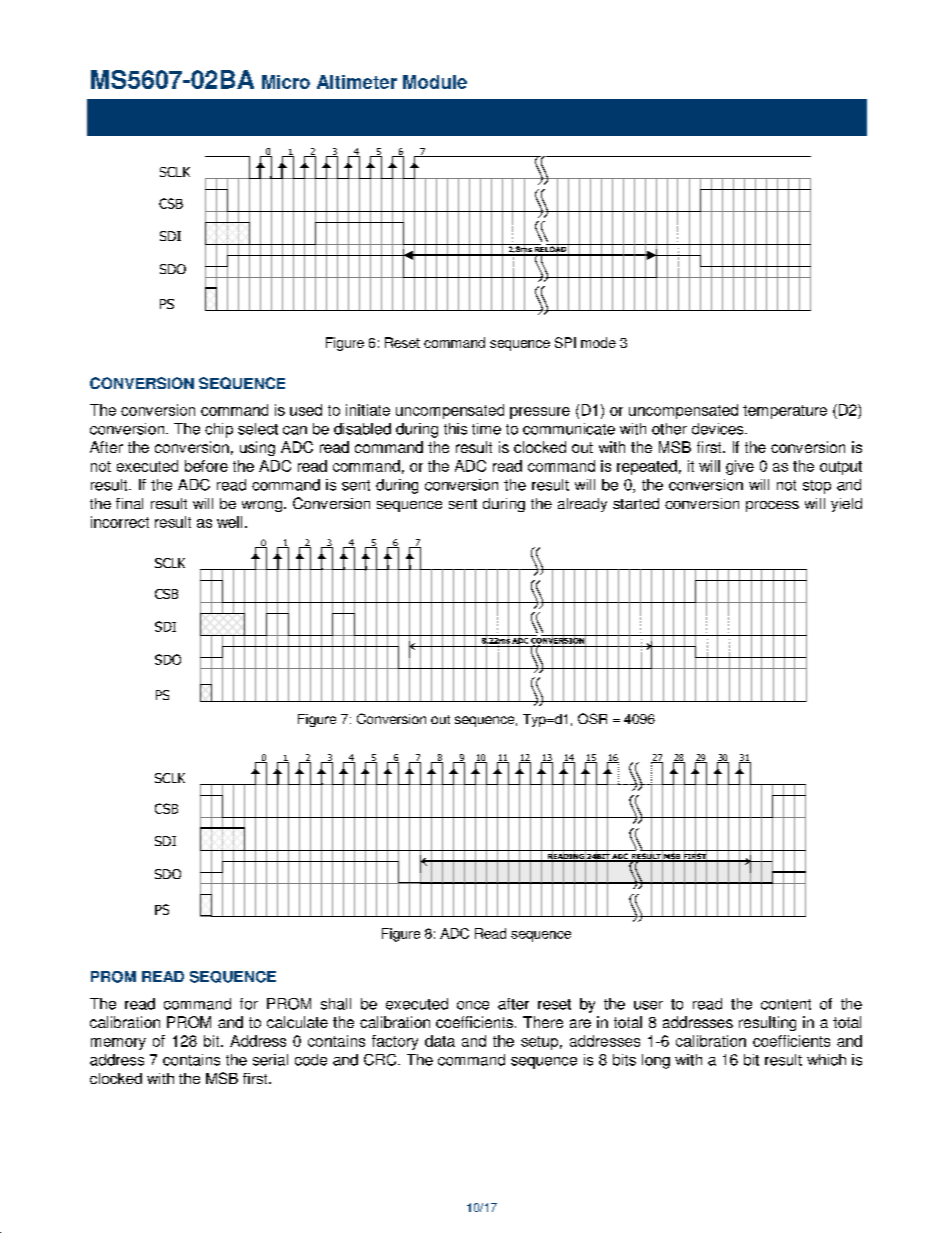 This image has height=1233, width=952. Describe the element at coordinates (270, 1060) in the image. I see `serial` at that location.
